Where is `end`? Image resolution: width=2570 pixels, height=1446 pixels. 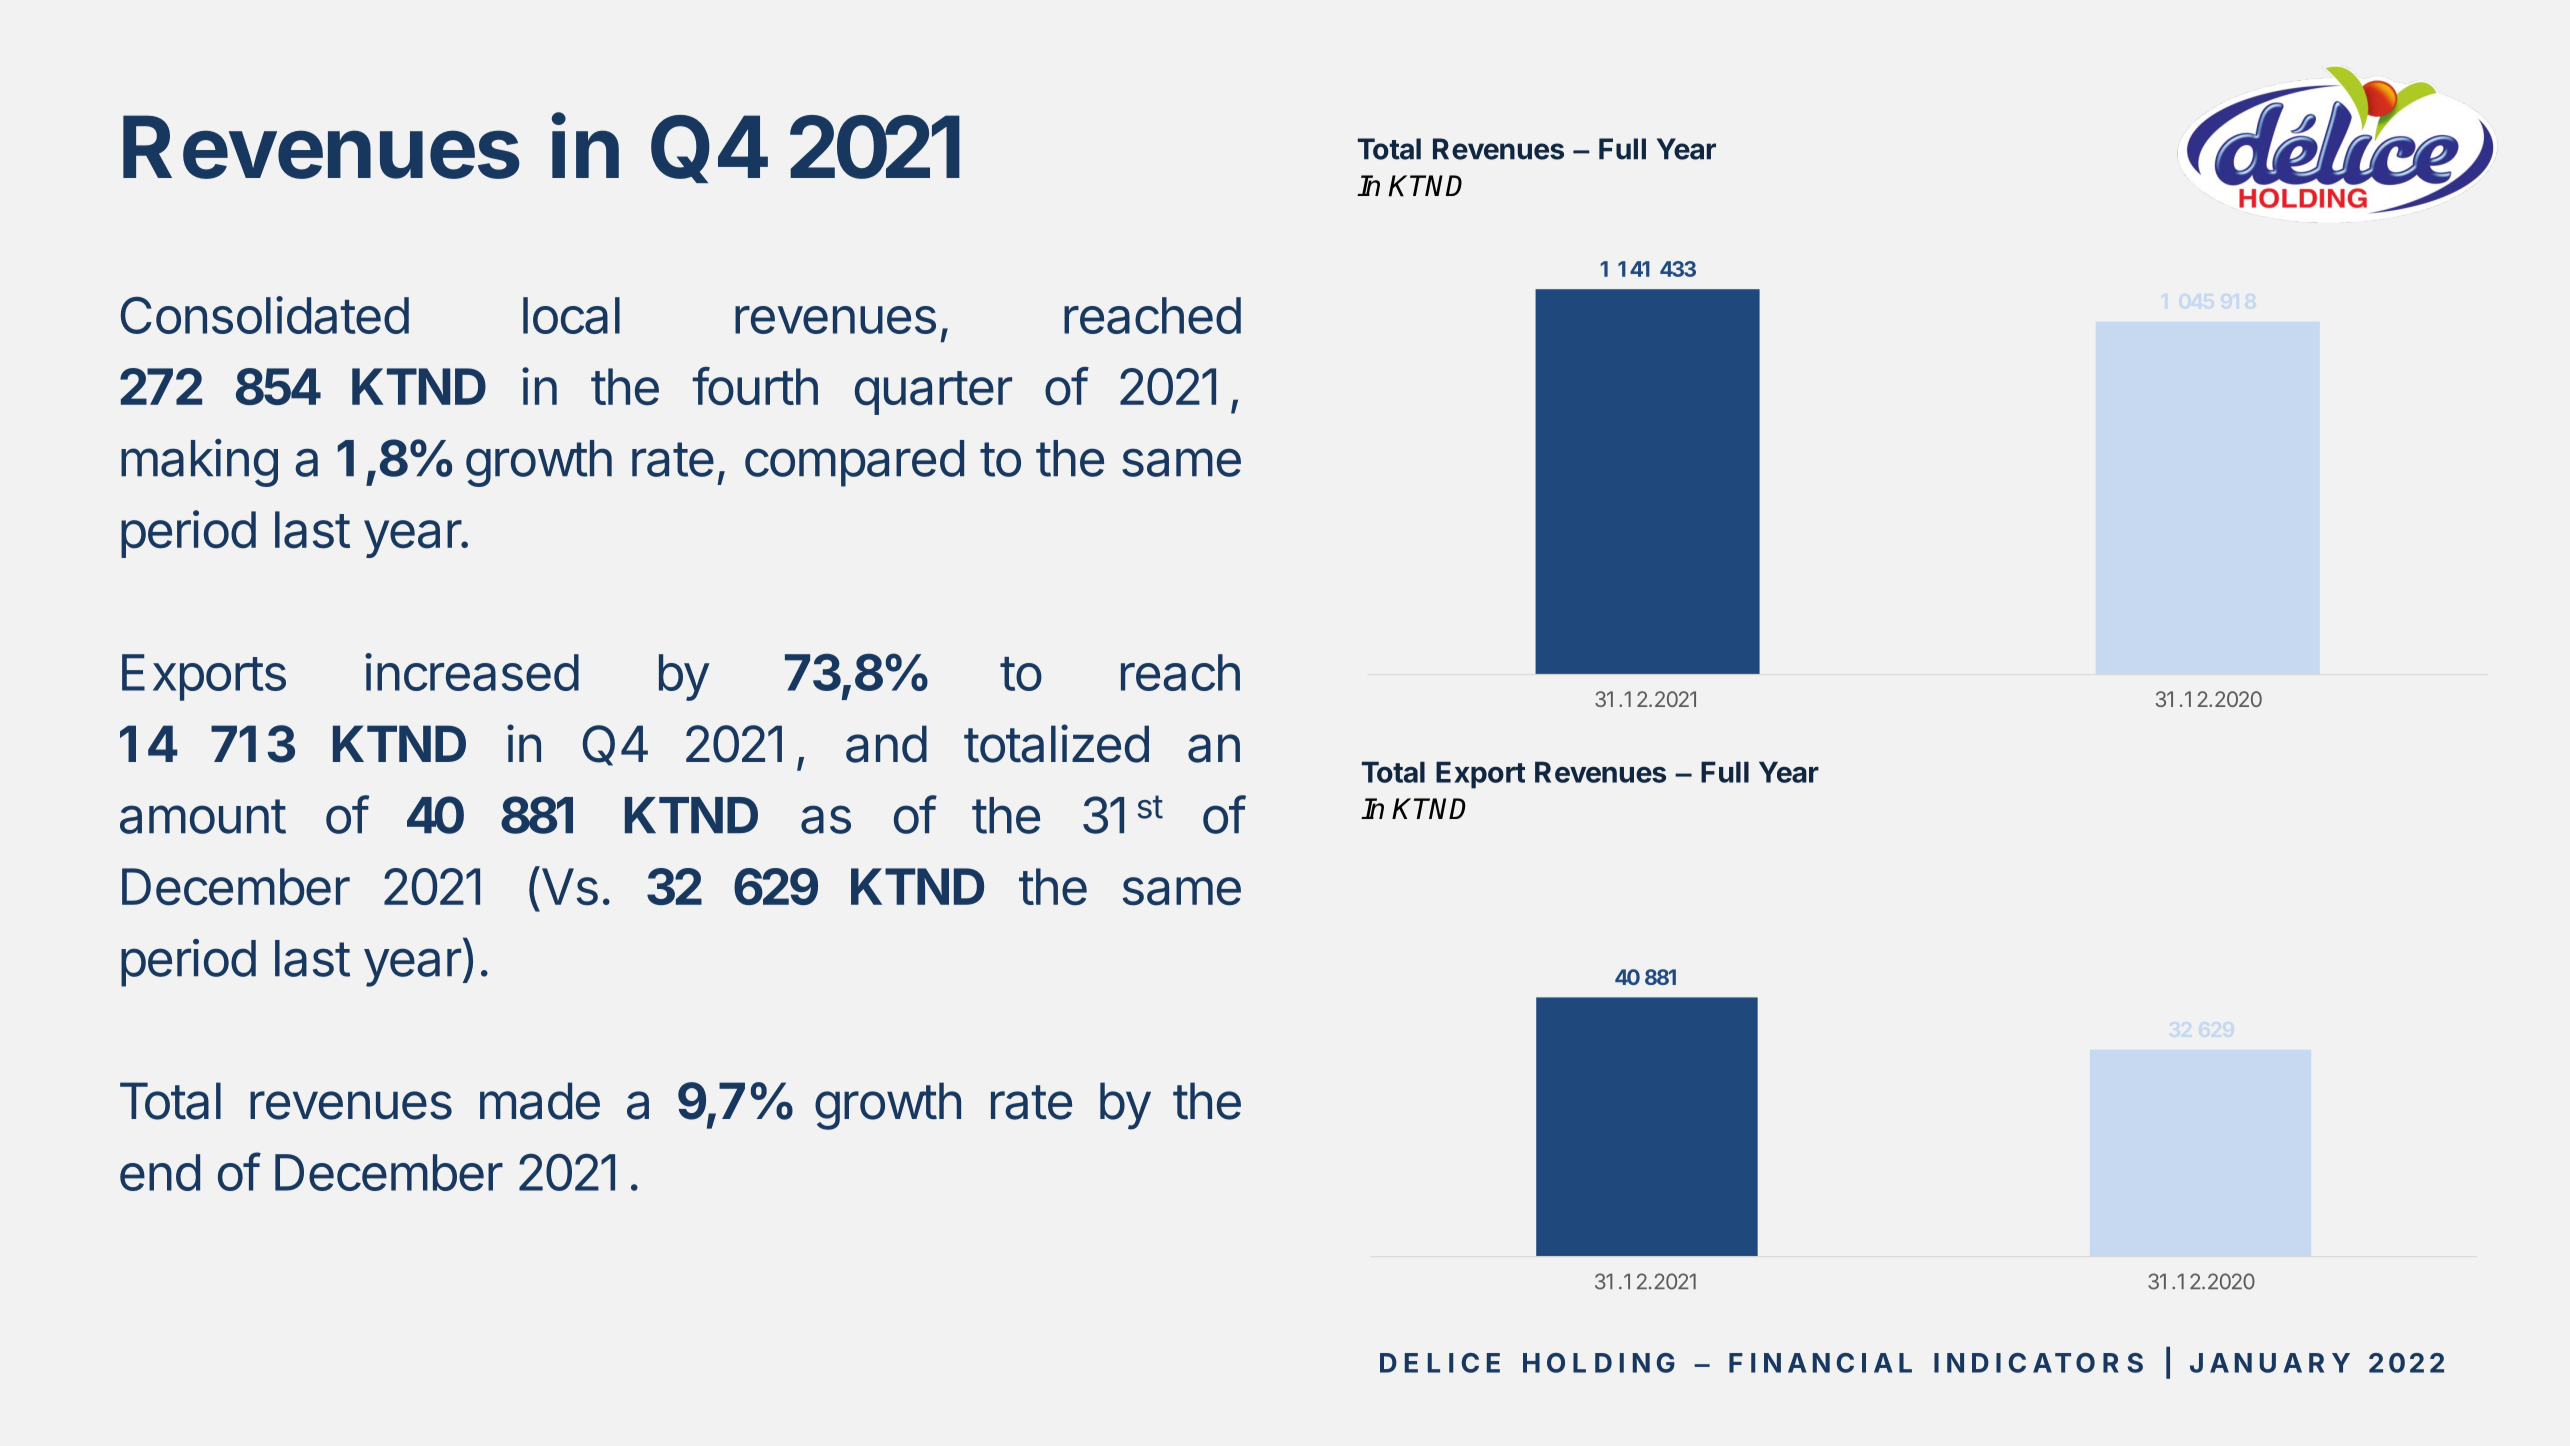 end is located at coordinates (160, 1172).
